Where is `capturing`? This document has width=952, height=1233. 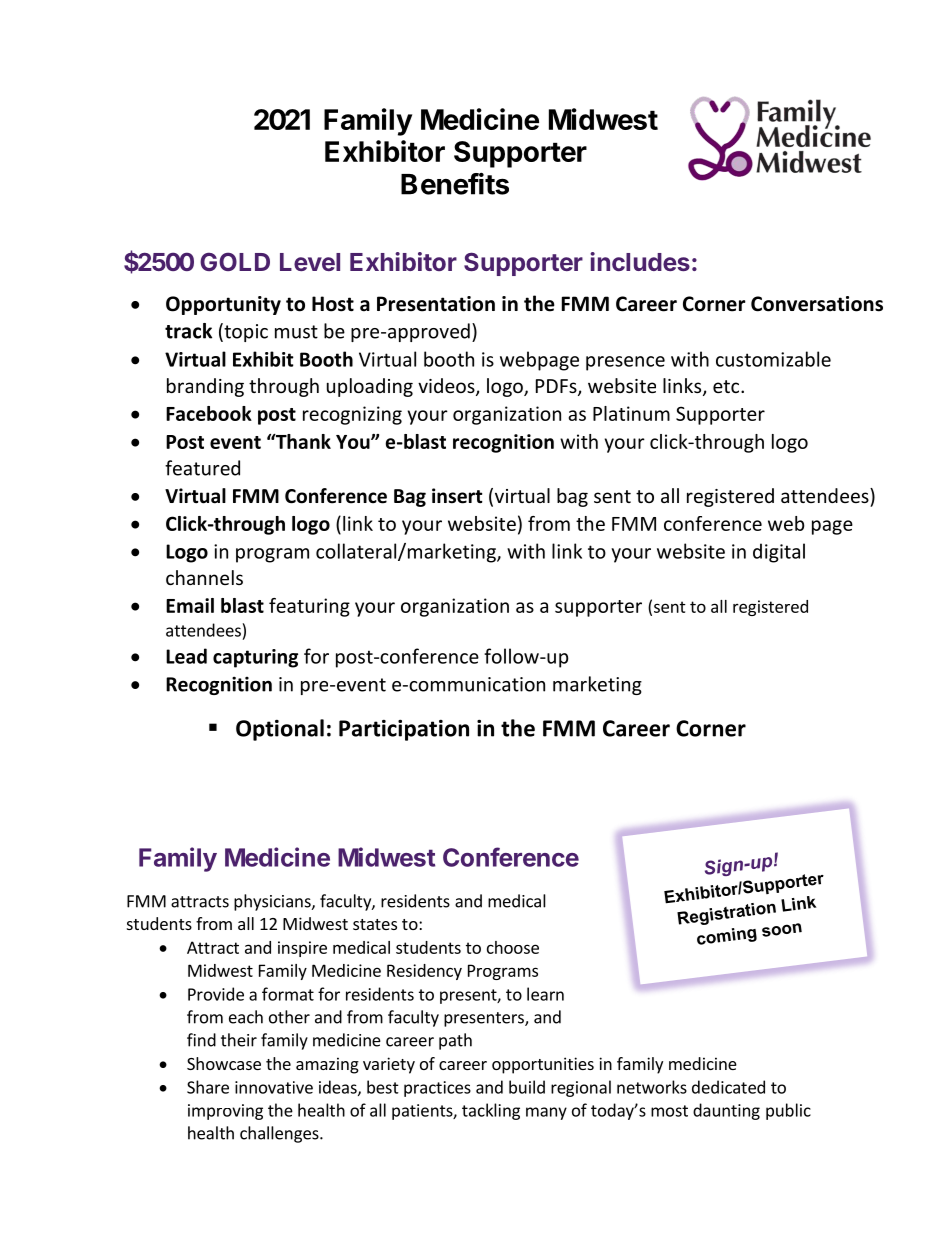 capturing is located at coordinates (255, 658).
